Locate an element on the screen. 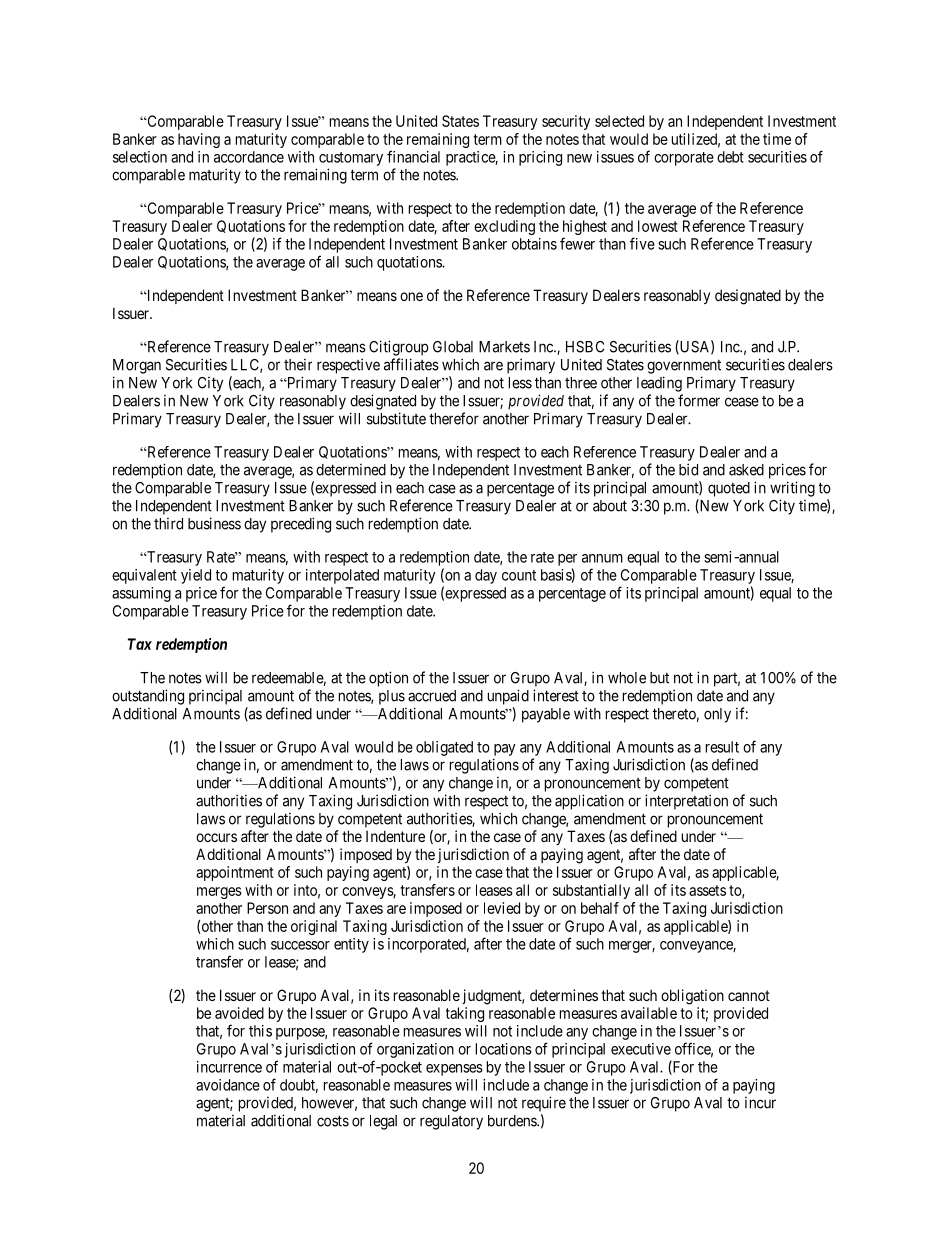  financial is located at coordinates (413, 156).
